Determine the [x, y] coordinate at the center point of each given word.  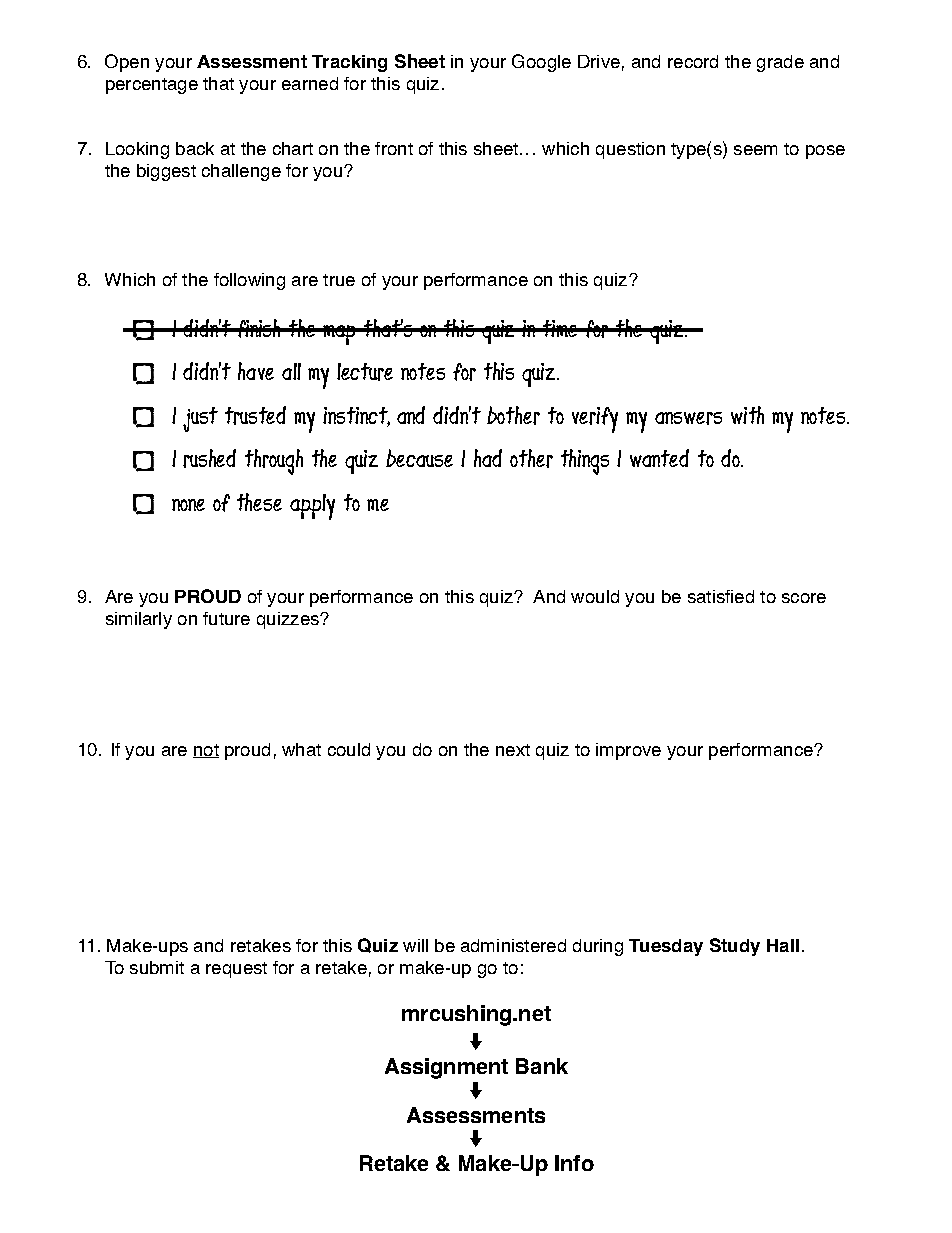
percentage [152, 86]
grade [780, 63]
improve [628, 751]
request [236, 970]
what [301, 749]
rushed [209, 458]
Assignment [446, 1068]
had [488, 458]
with [747, 415]
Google [541, 63]
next [513, 750]
